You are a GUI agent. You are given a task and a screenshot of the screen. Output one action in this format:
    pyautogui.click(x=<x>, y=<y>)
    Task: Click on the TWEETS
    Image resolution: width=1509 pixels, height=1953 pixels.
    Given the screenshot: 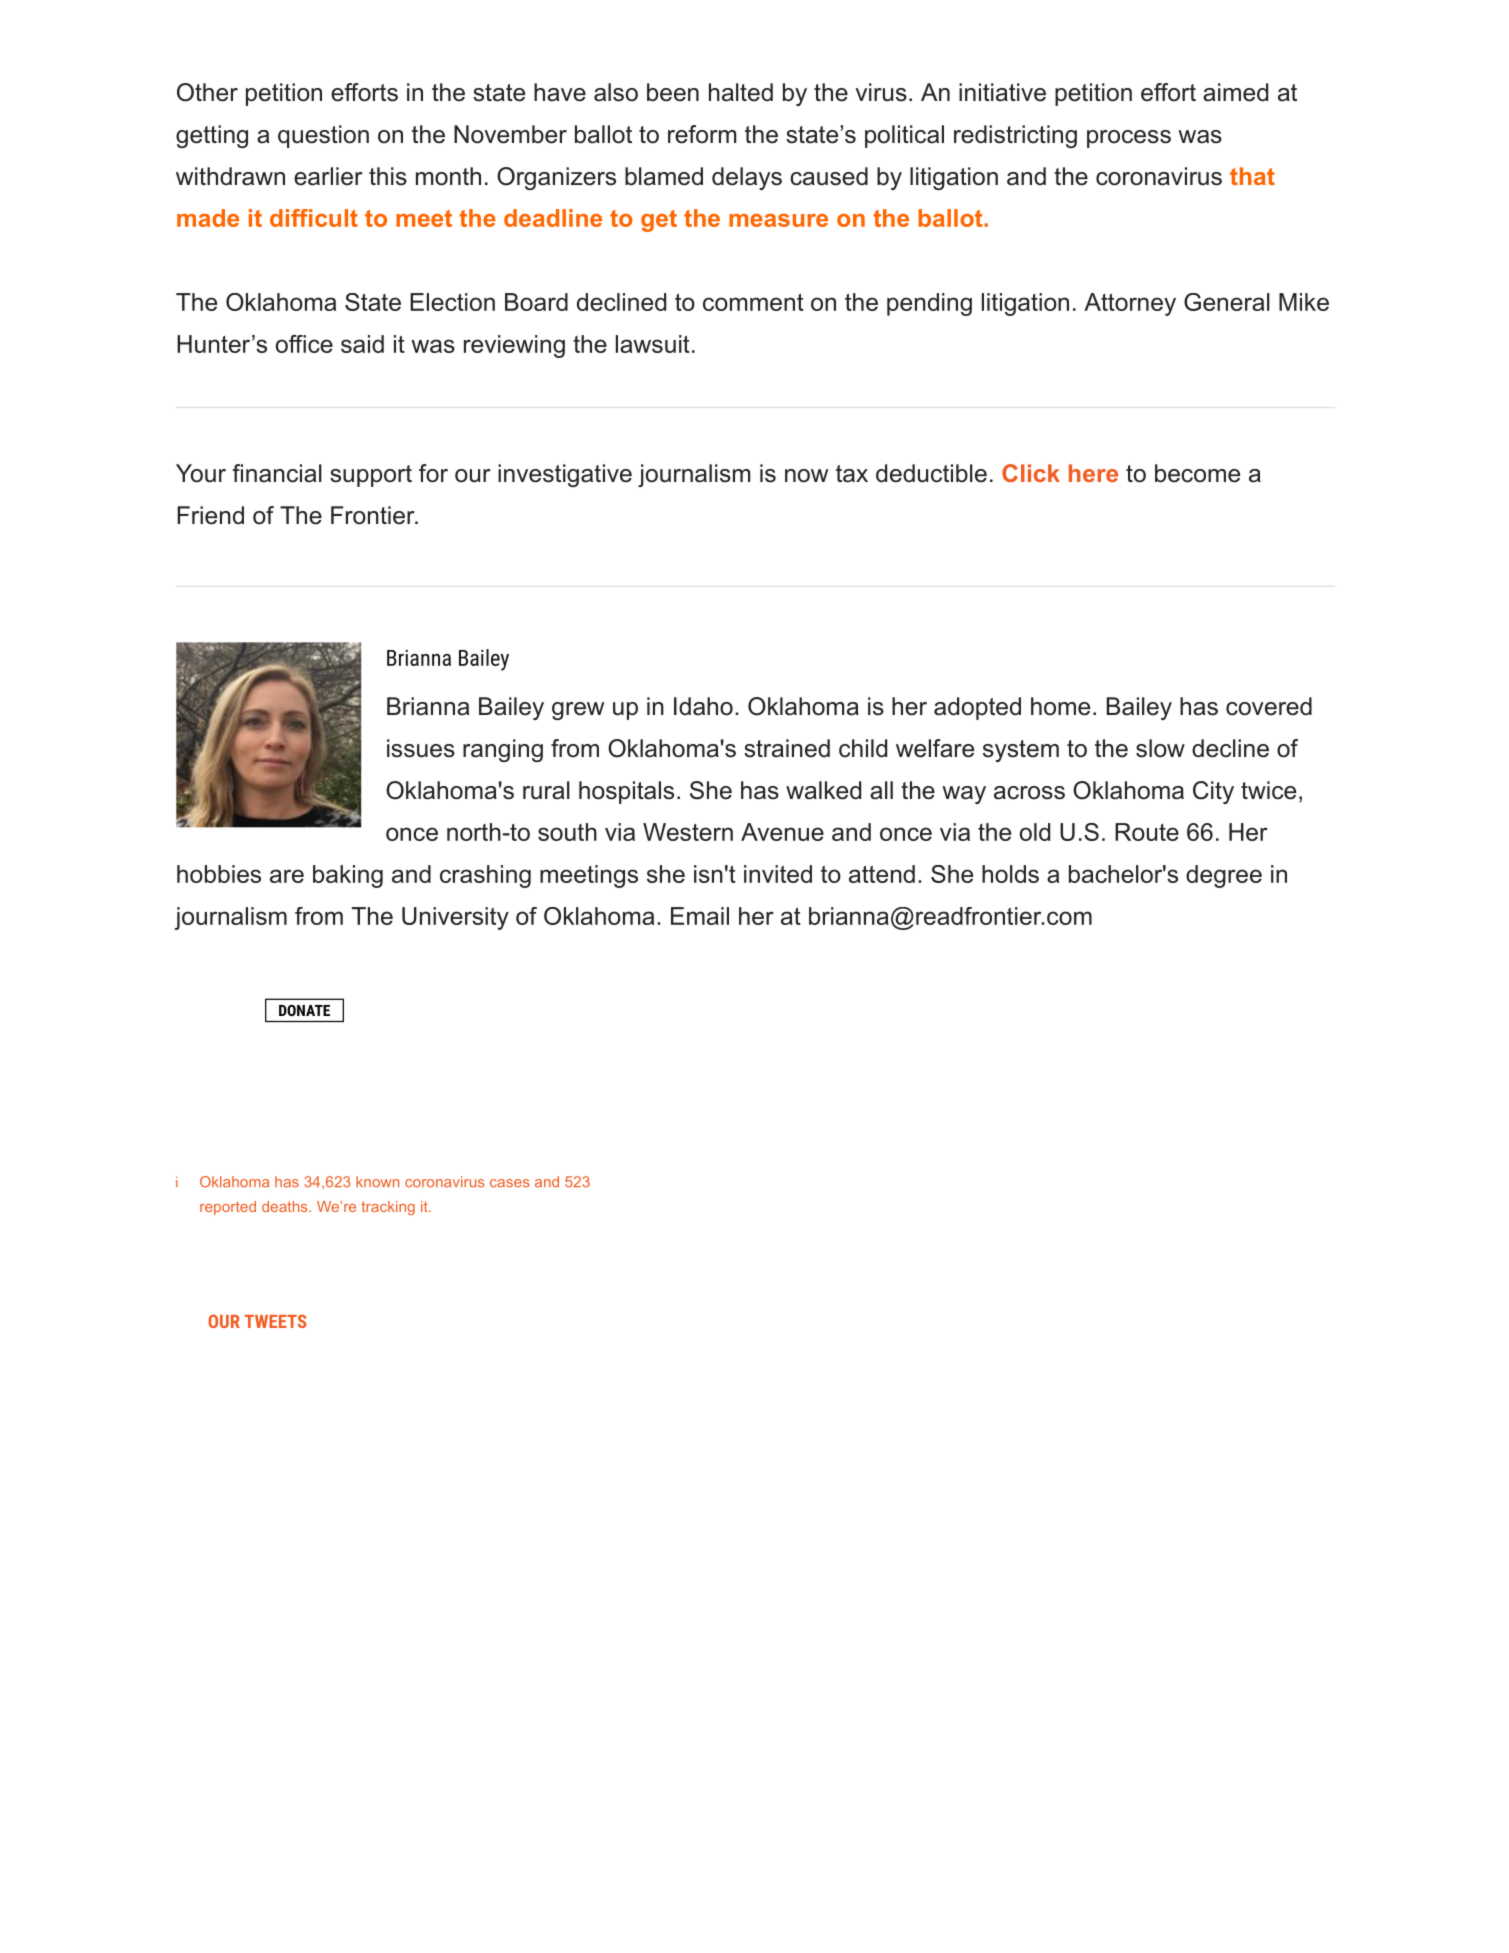 What is the action you would take?
    pyautogui.click(x=275, y=1321)
